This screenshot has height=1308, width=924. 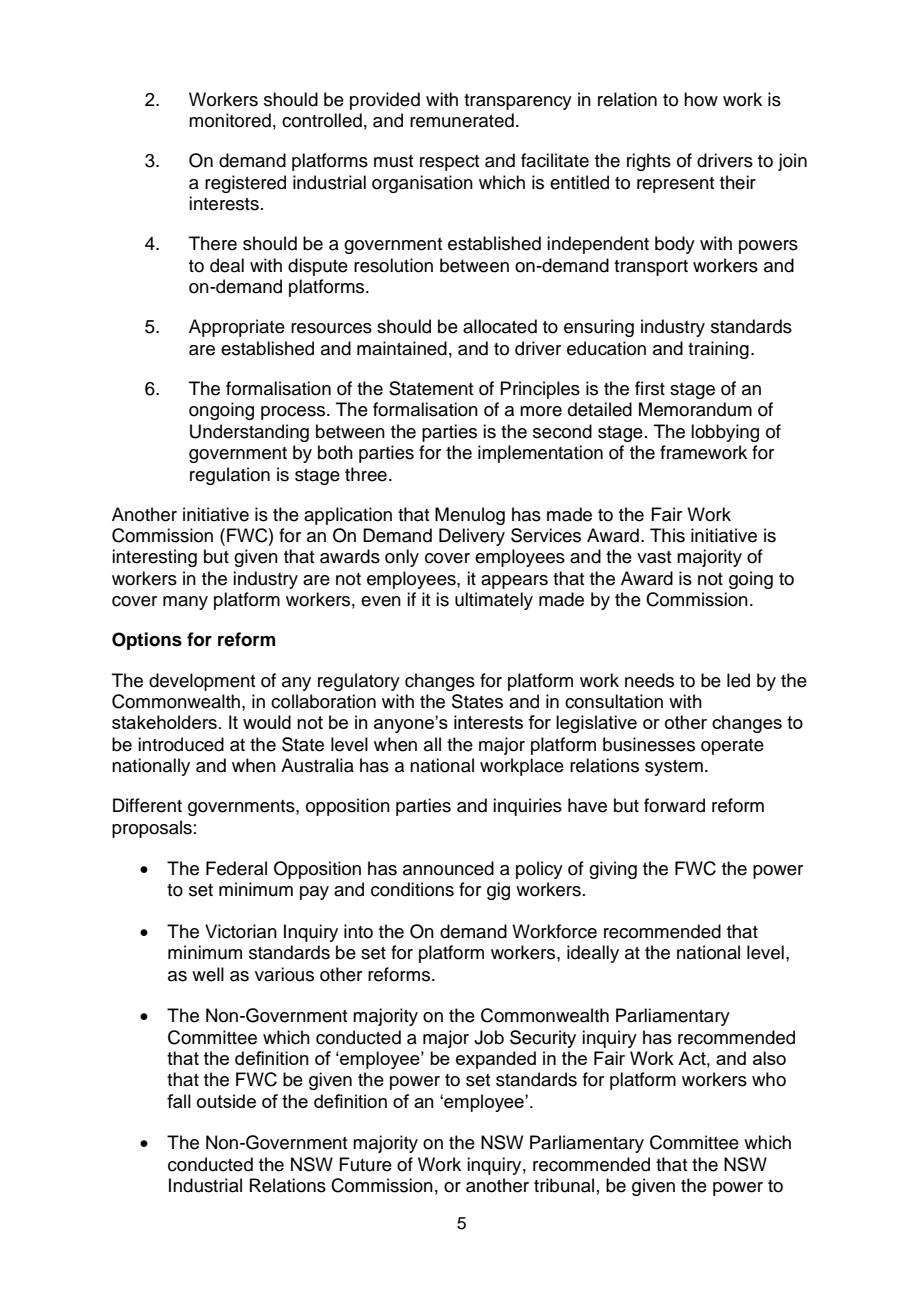 What do you see at coordinates (540, 454) in the screenshot?
I see `implementation` at bounding box center [540, 454].
